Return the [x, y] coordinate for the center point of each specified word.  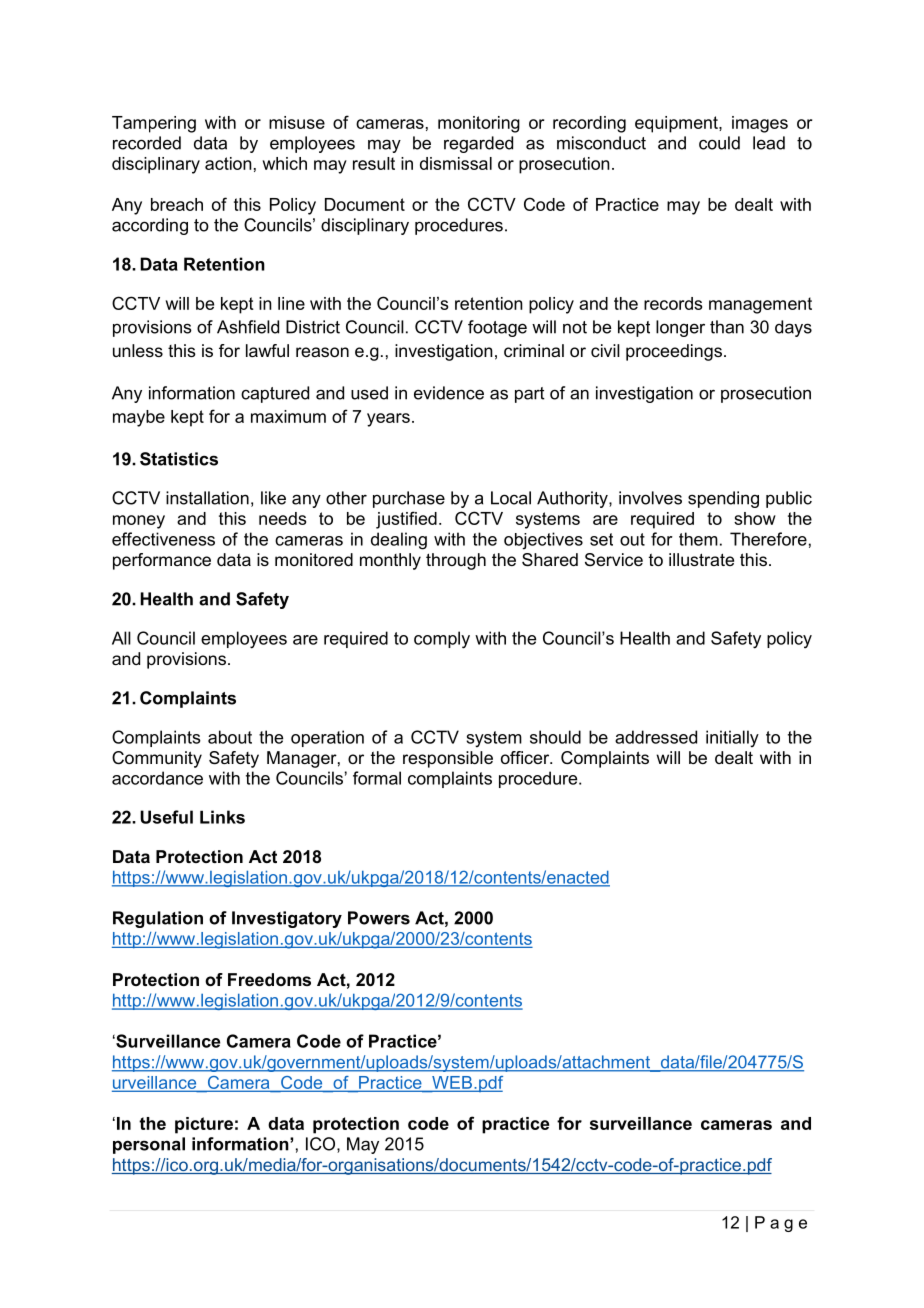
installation [207, 498]
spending [723, 499]
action [228, 163]
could [719, 143]
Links [222, 817]
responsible [448, 759]
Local [511, 498]
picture [204, 1125]
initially [732, 739]
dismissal [456, 163]
